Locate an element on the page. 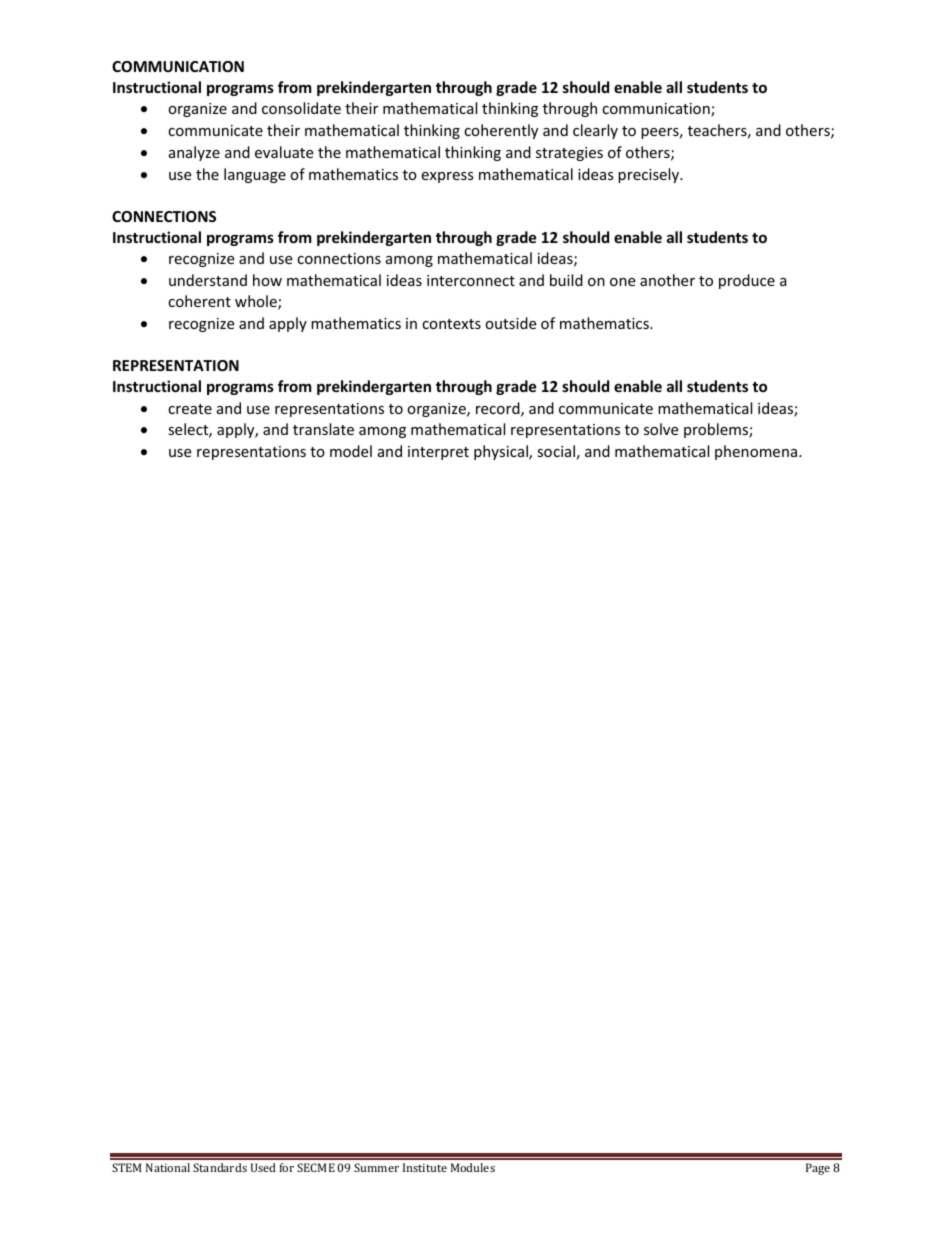  solve is located at coordinates (661, 429).
